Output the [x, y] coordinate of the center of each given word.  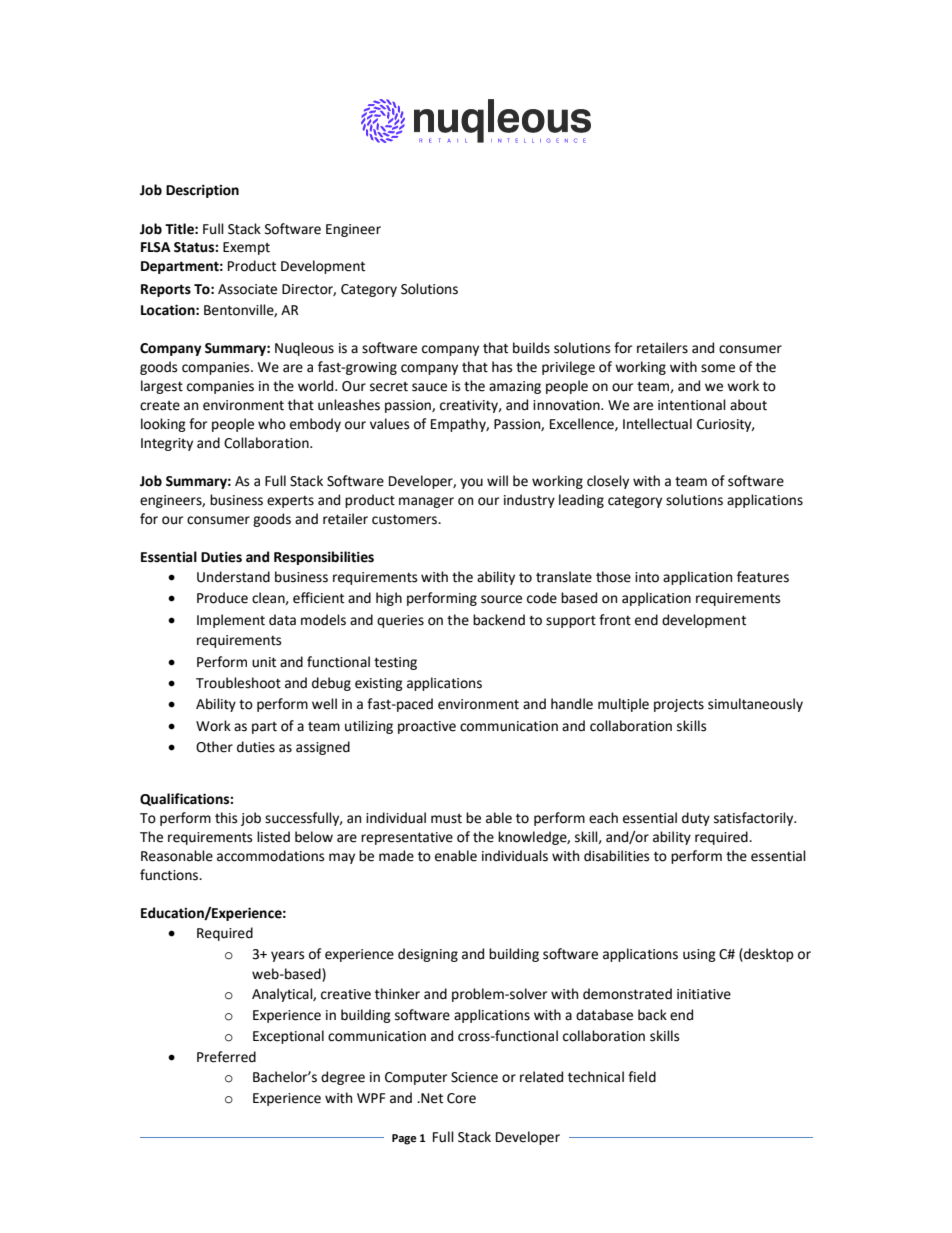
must [446, 819]
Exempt [246, 248]
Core [461, 1098]
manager [426, 502]
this [226, 818]
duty [696, 819]
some [718, 368]
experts [290, 502]
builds [531, 348]
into [647, 577]
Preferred [226, 1057]
